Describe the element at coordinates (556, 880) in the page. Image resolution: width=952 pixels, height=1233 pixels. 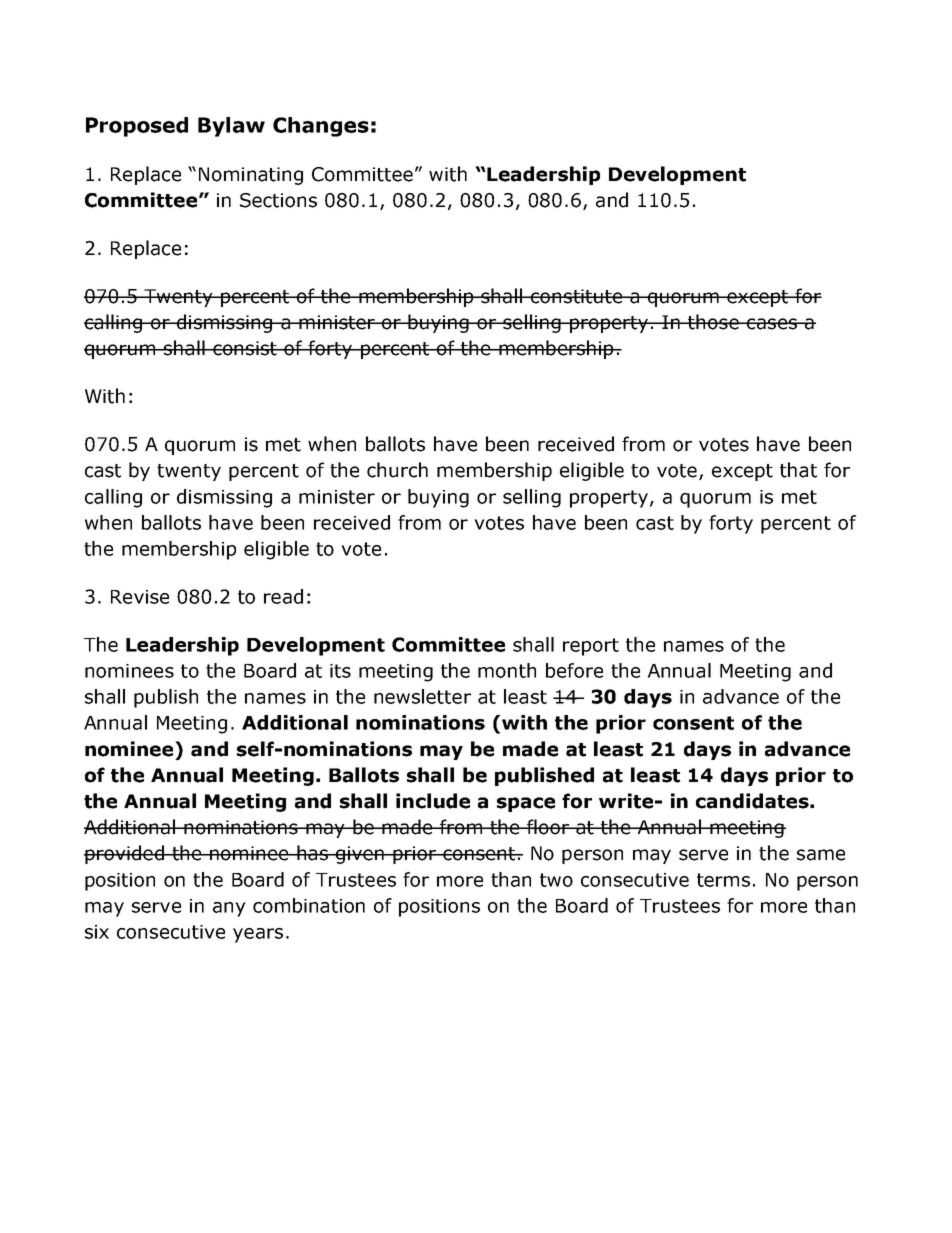
I see `two` at that location.
